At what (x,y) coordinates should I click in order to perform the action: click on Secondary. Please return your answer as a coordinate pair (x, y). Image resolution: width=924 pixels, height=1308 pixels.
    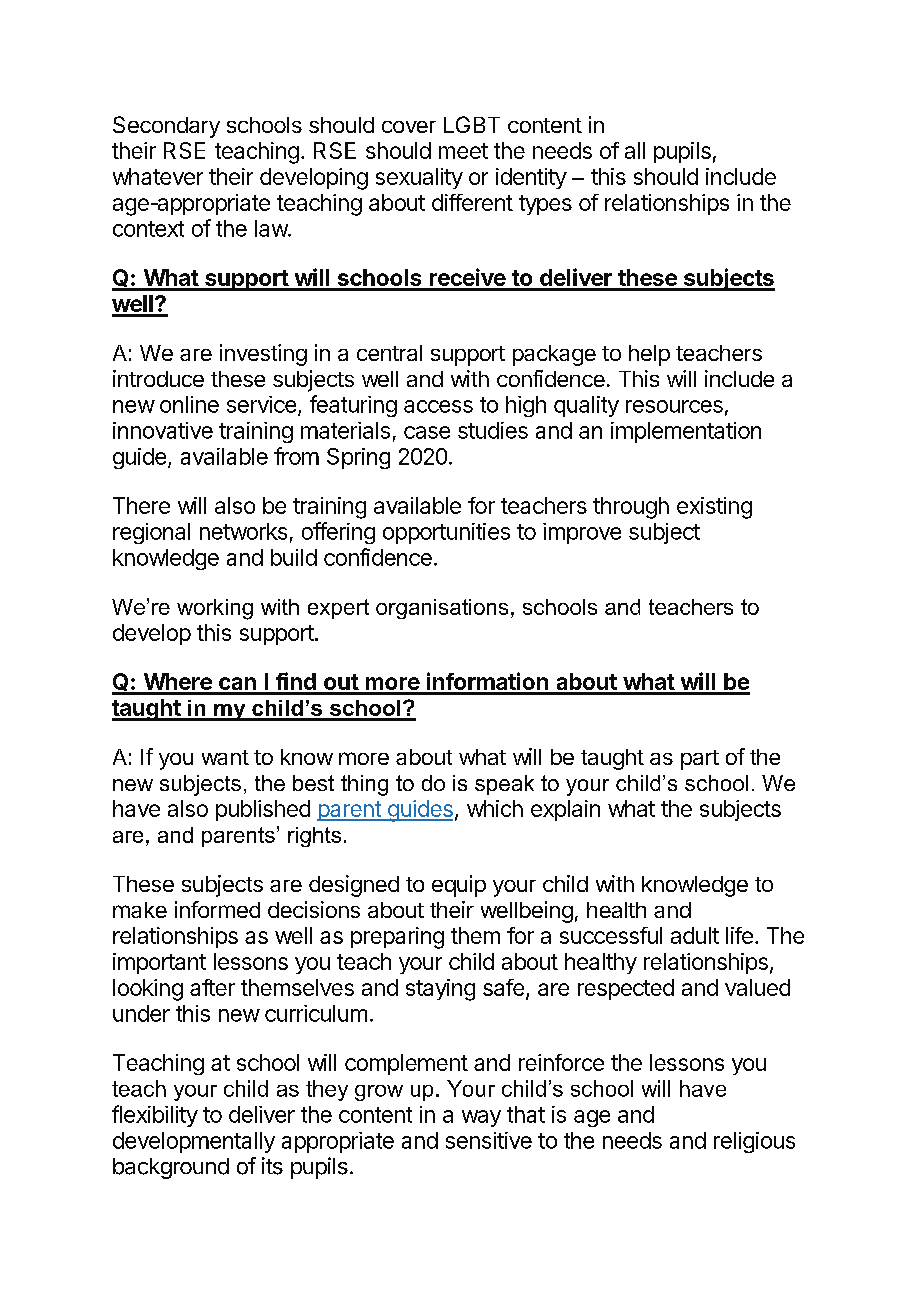
    Looking at the image, I should click on (166, 127).
